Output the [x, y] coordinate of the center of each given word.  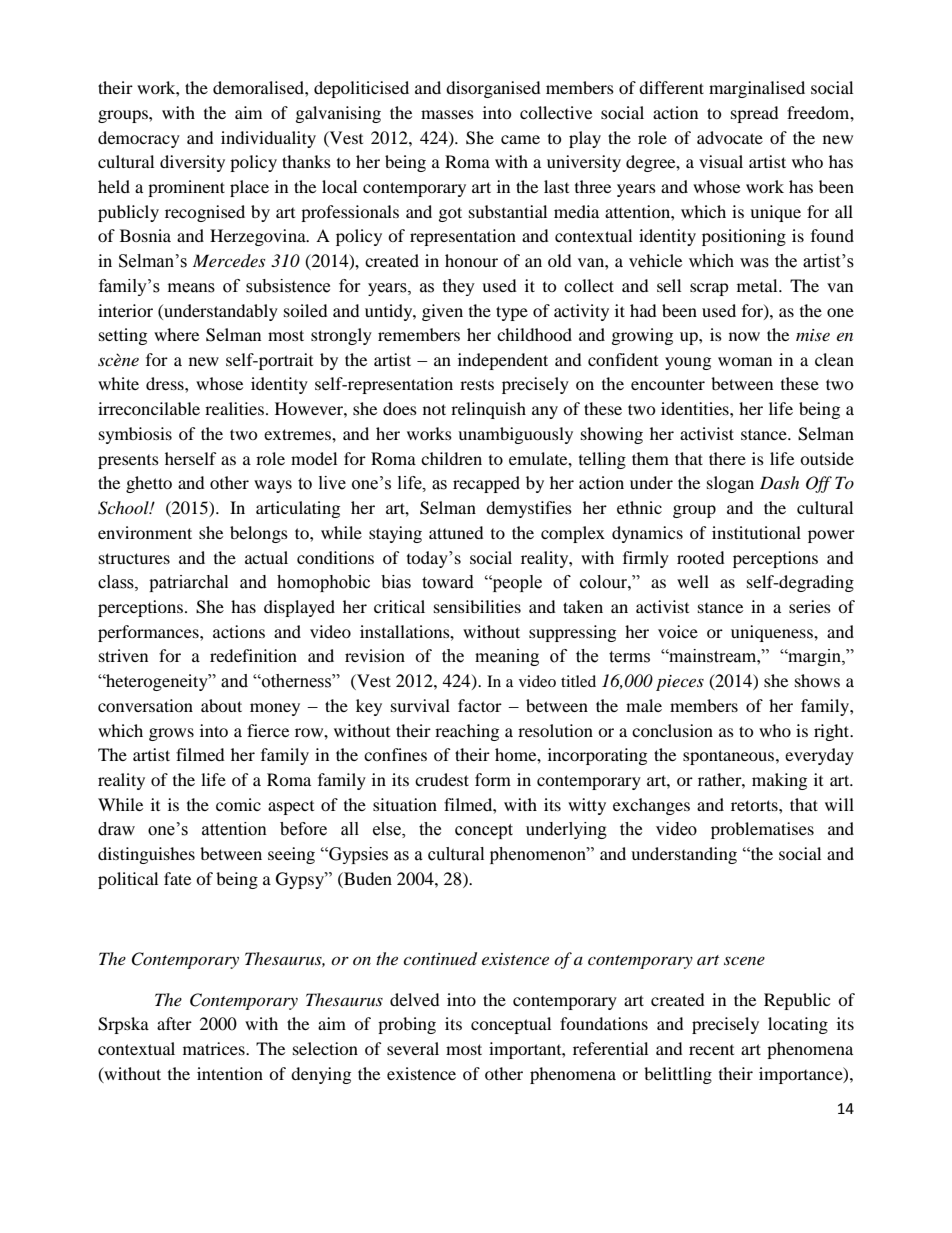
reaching [467, 732]
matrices [215, 1048]
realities [234, 408]
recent [711, 1050]
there [727, 458]
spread [755, 114]
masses [447, 114]
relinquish [488, 410]
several [413, 1048]
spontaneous [730, 757]
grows [171, 734]
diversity [192, 163]
